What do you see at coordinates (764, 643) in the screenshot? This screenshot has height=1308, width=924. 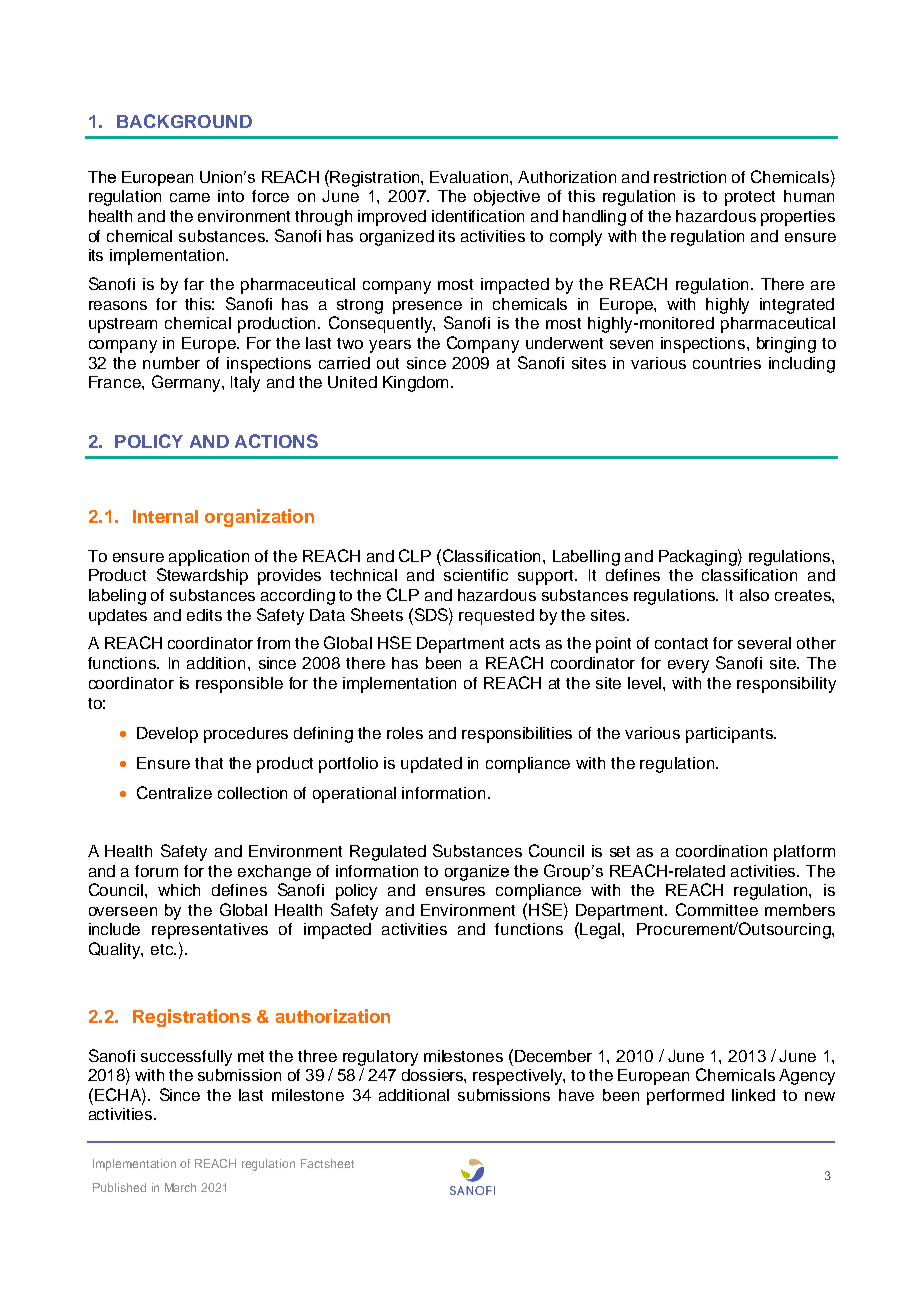 I see `several` at bounding box center [764, 643].
